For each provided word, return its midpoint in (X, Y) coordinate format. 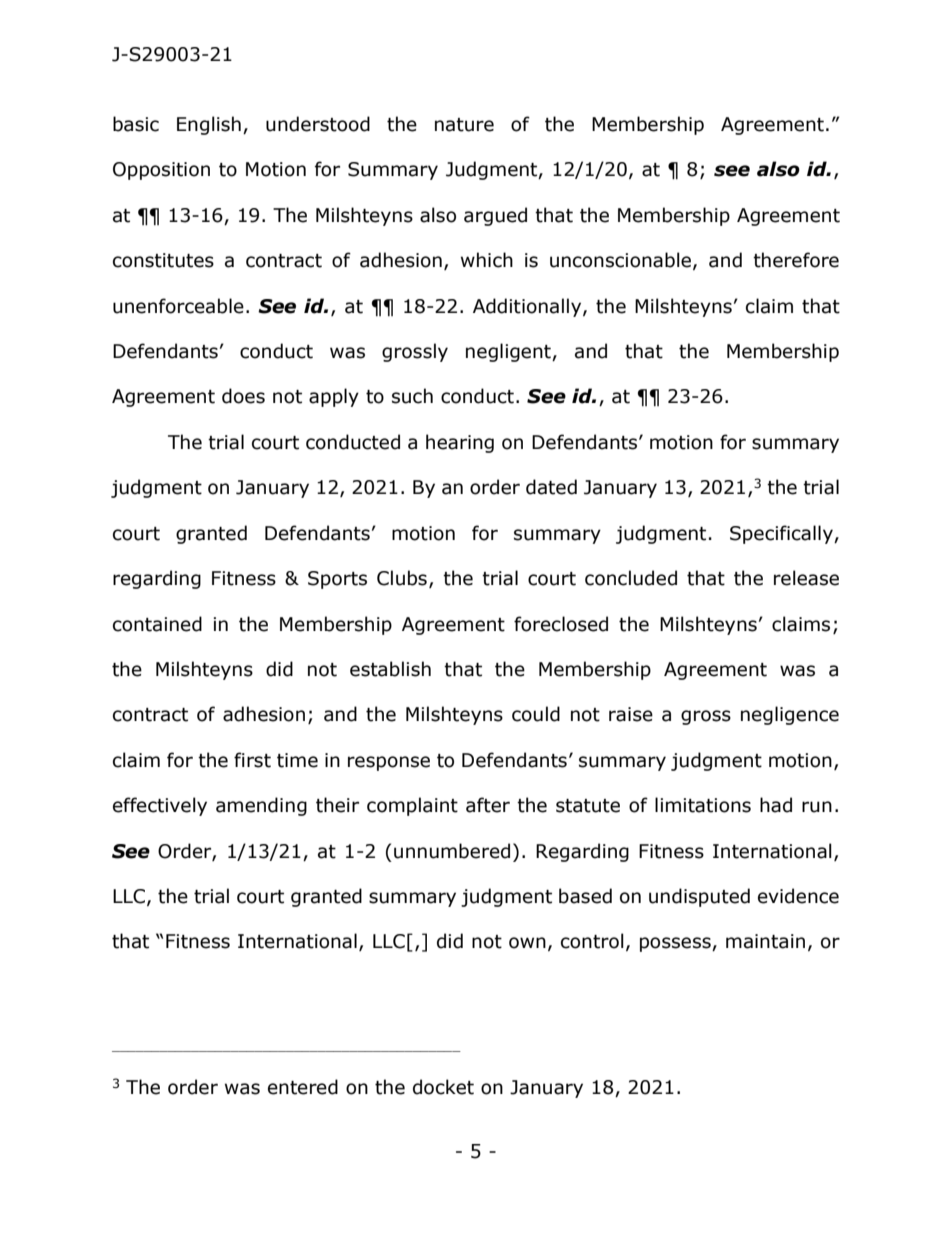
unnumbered (452, 851)
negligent (509, 352)
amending (261, 806)
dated (551, 487)
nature (464, 125)
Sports (337, 580)
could (536, 714)
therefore (796, 260)
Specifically (782, 534)
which (487, 260)
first (252, 760)
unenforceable (178, 306)
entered (303, 1087)
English (209, 125)
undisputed (699, 897)
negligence (790, 715)
